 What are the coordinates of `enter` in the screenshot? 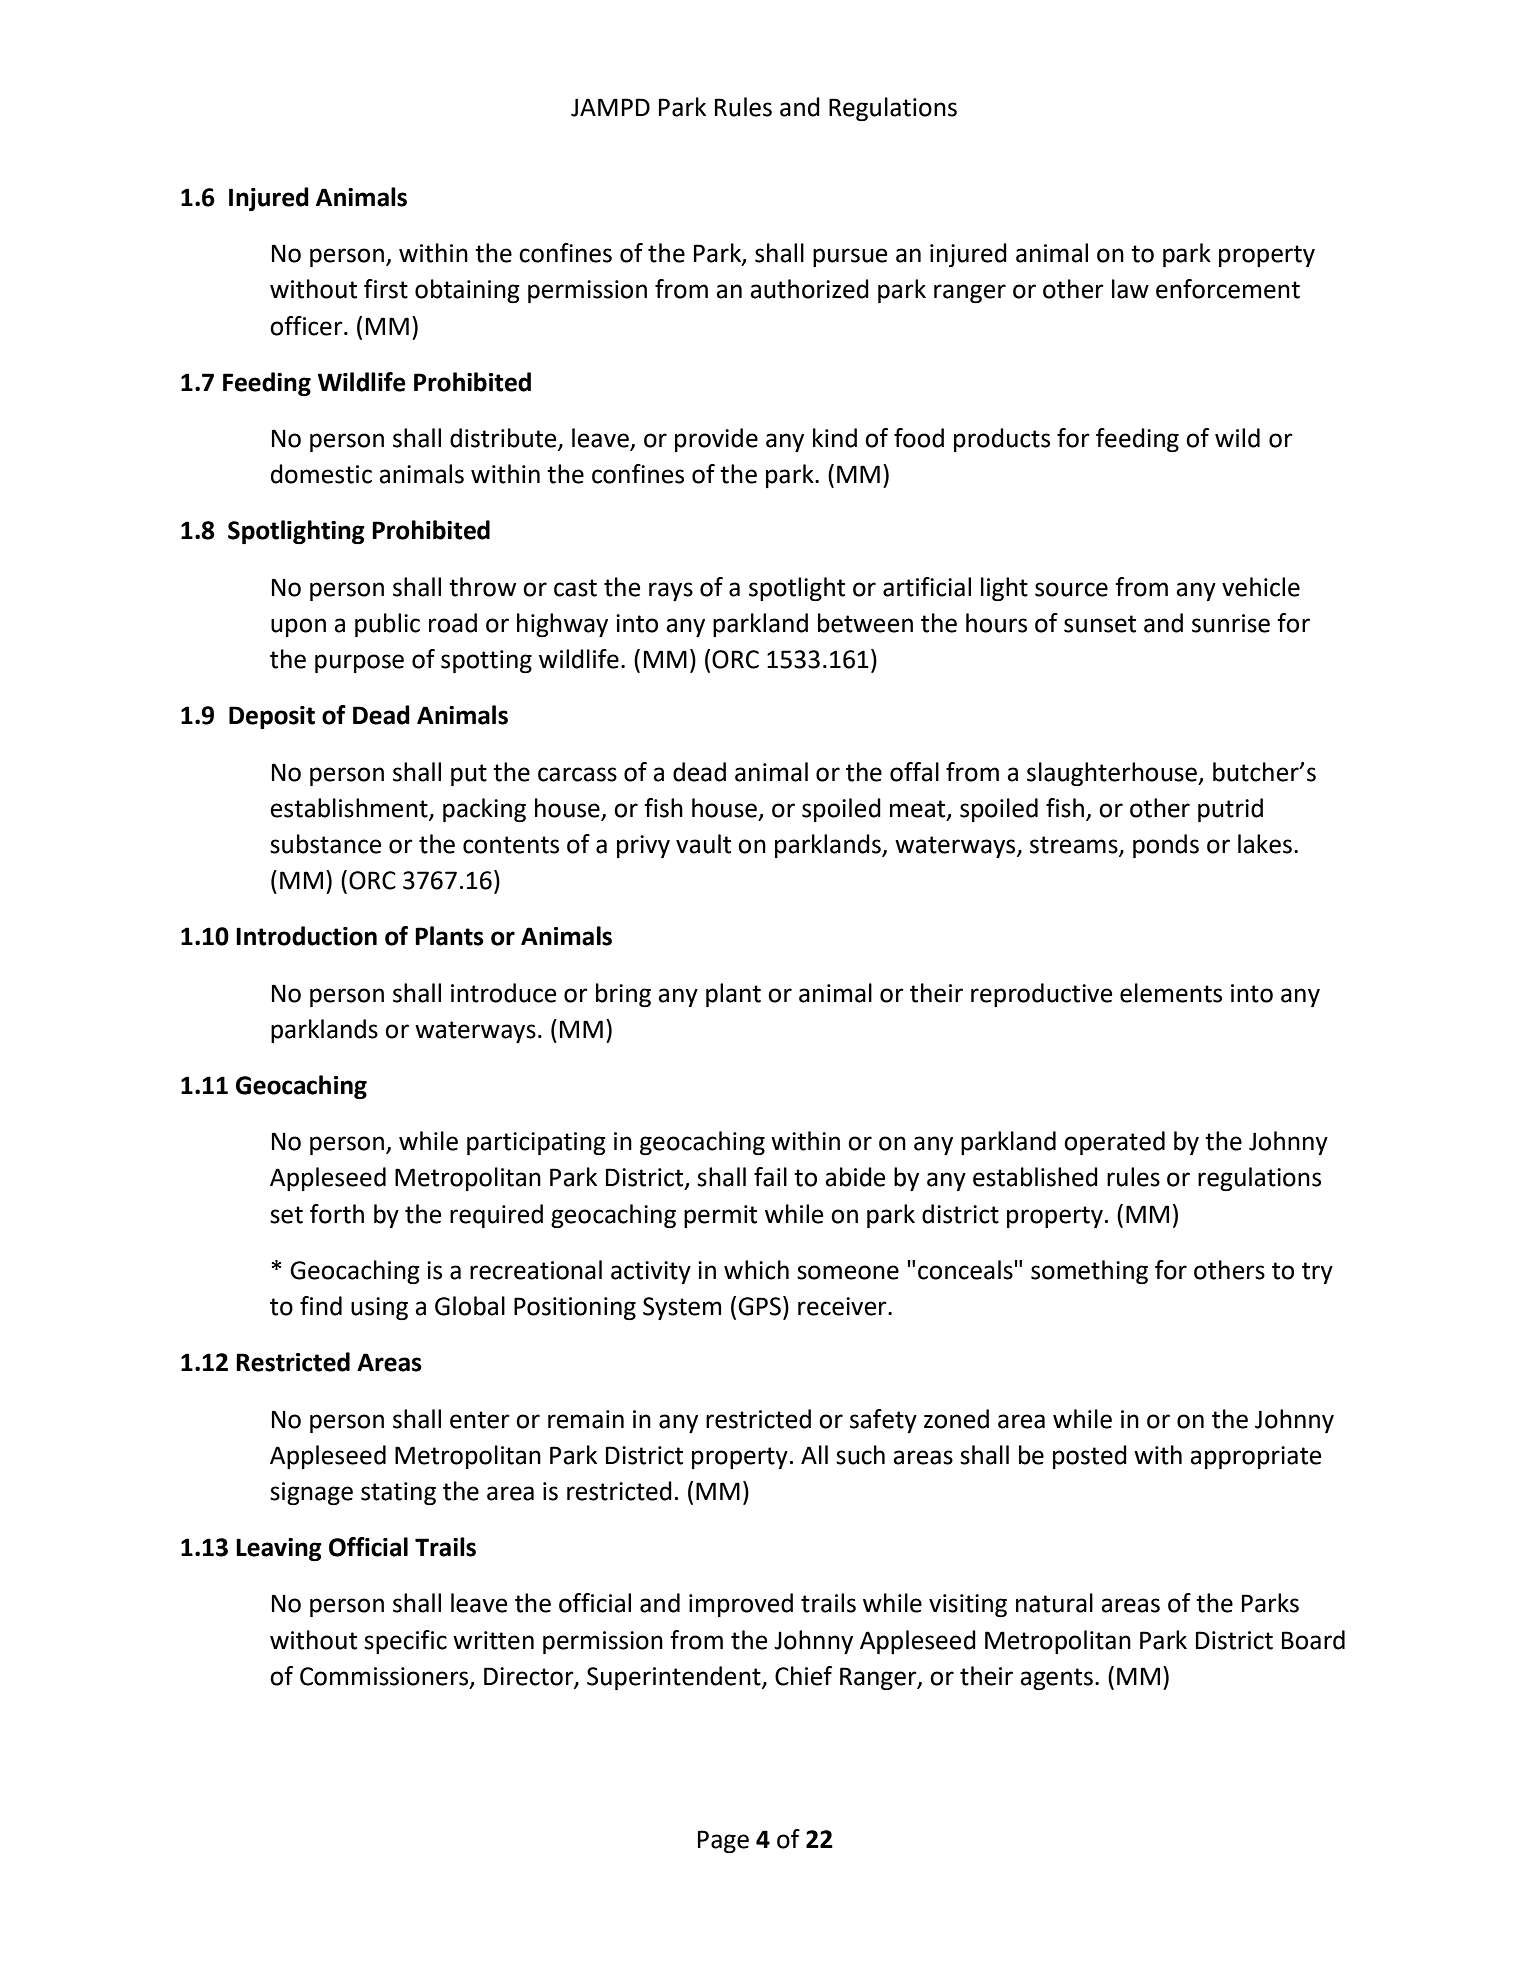 It's located at (480, 1420).
